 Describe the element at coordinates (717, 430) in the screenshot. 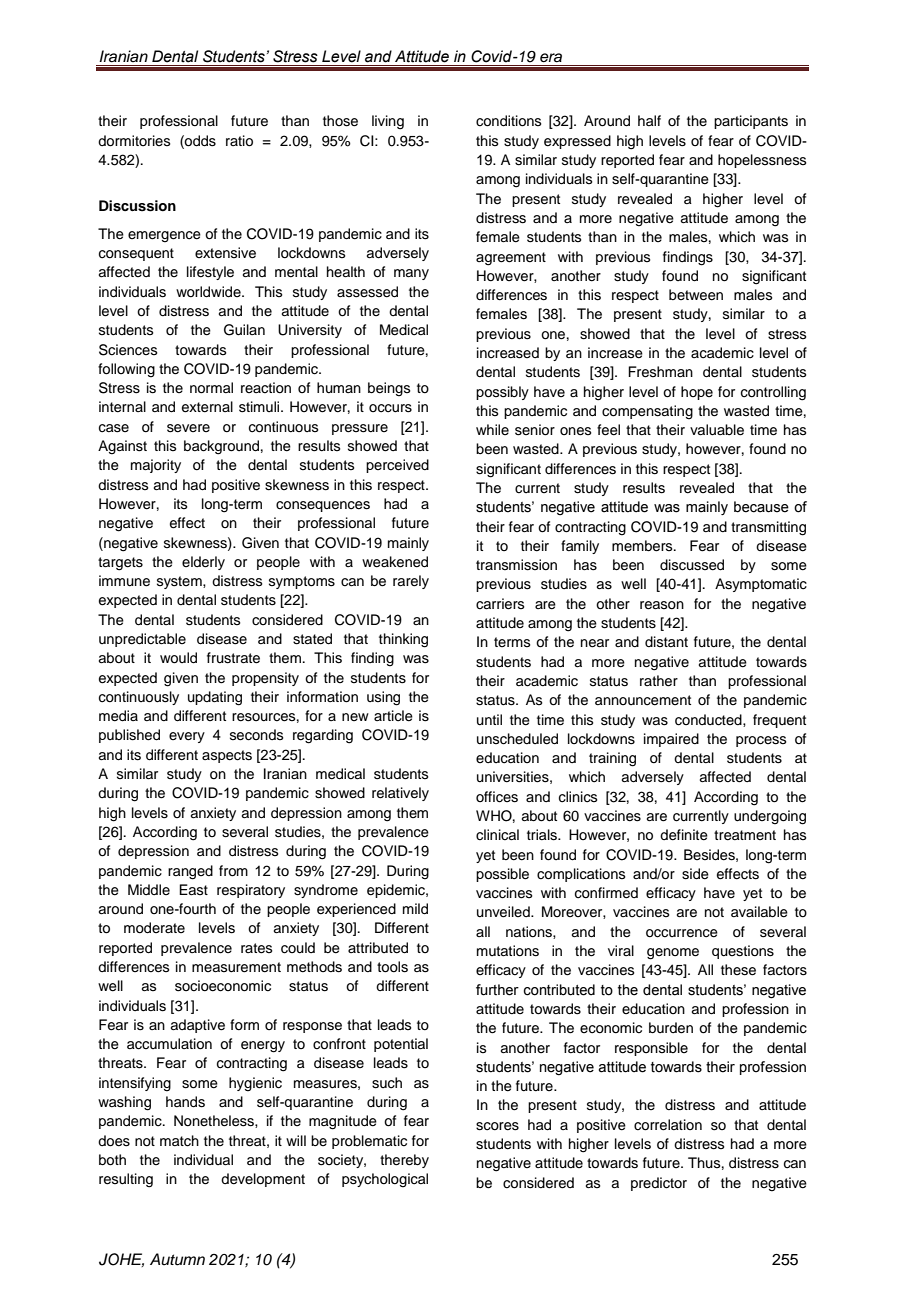

I see `valuable` at that location.
